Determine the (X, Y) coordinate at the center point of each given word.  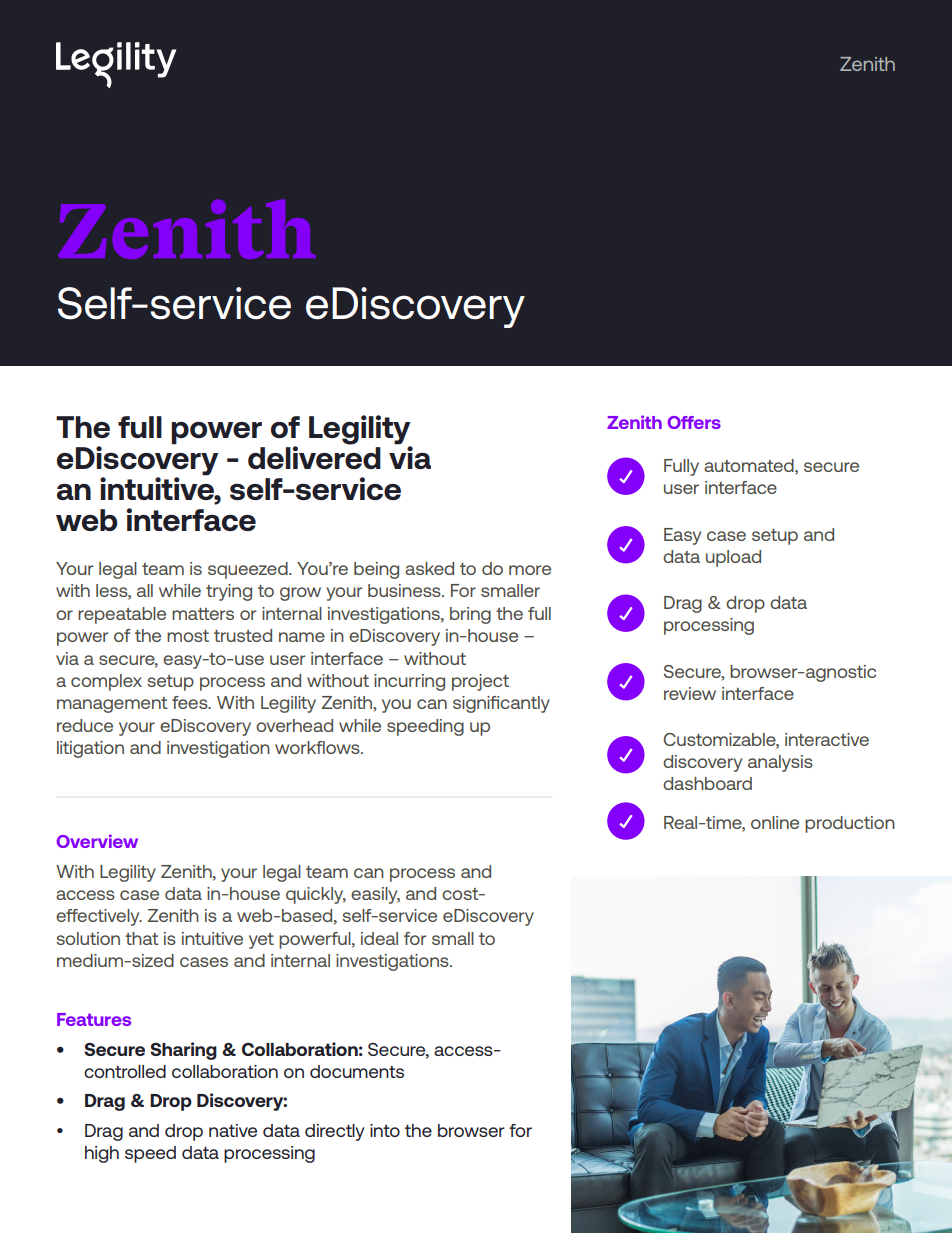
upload (733, 558)
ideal (379, 938)
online (775, 822)
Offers (694, 422)
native (233, 1130)
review (690, 693)
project (480, 682)
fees (191, 702)
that (142, 938)
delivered (314, 456)
